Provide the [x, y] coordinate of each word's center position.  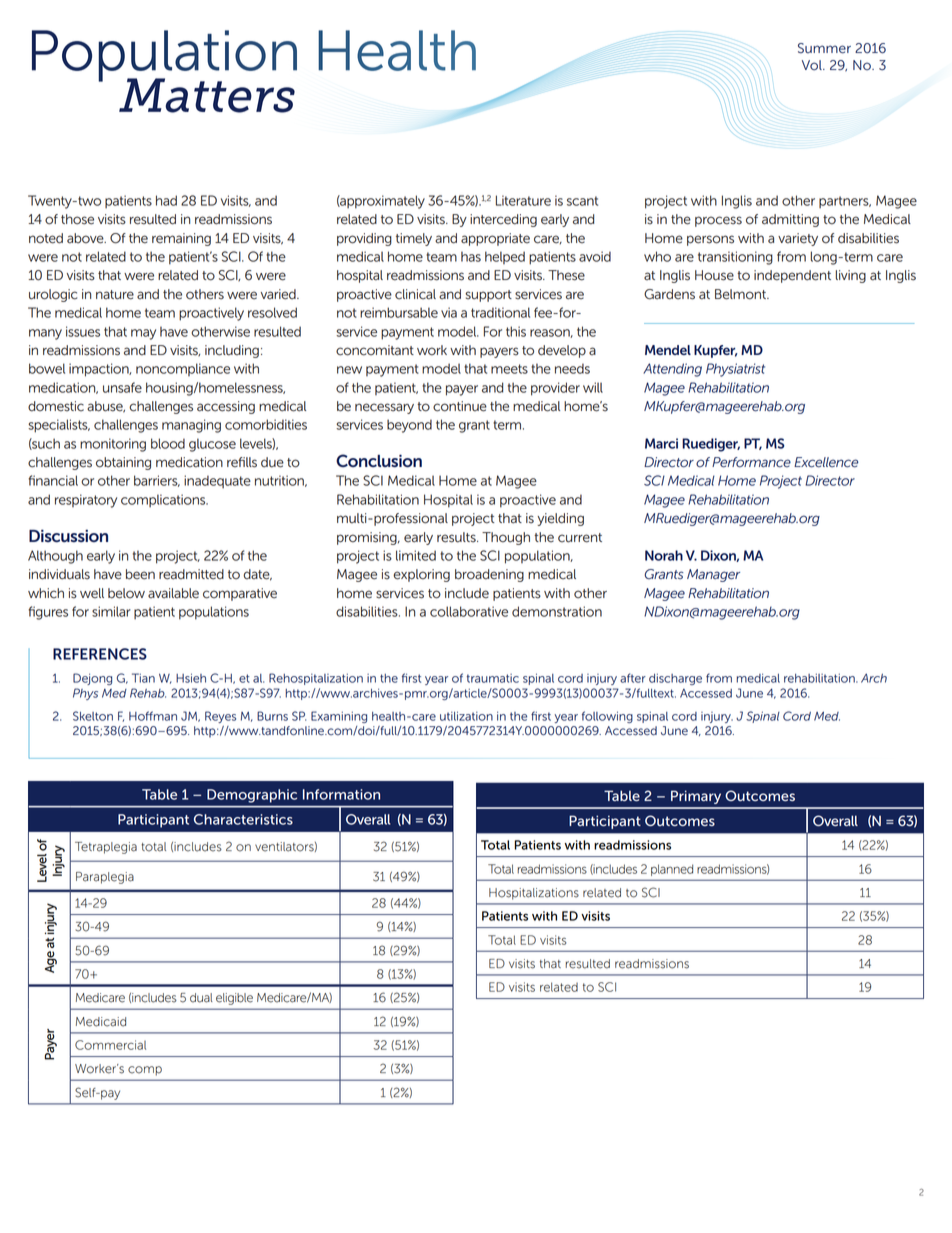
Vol [813, 65]
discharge [675, 679]
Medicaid [101, 1022]
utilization [466, 716]
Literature [523, 200]
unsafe [122, 387]
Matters [207, 95]
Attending [672, 370]
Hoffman [153, 716]
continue [460, 406]
